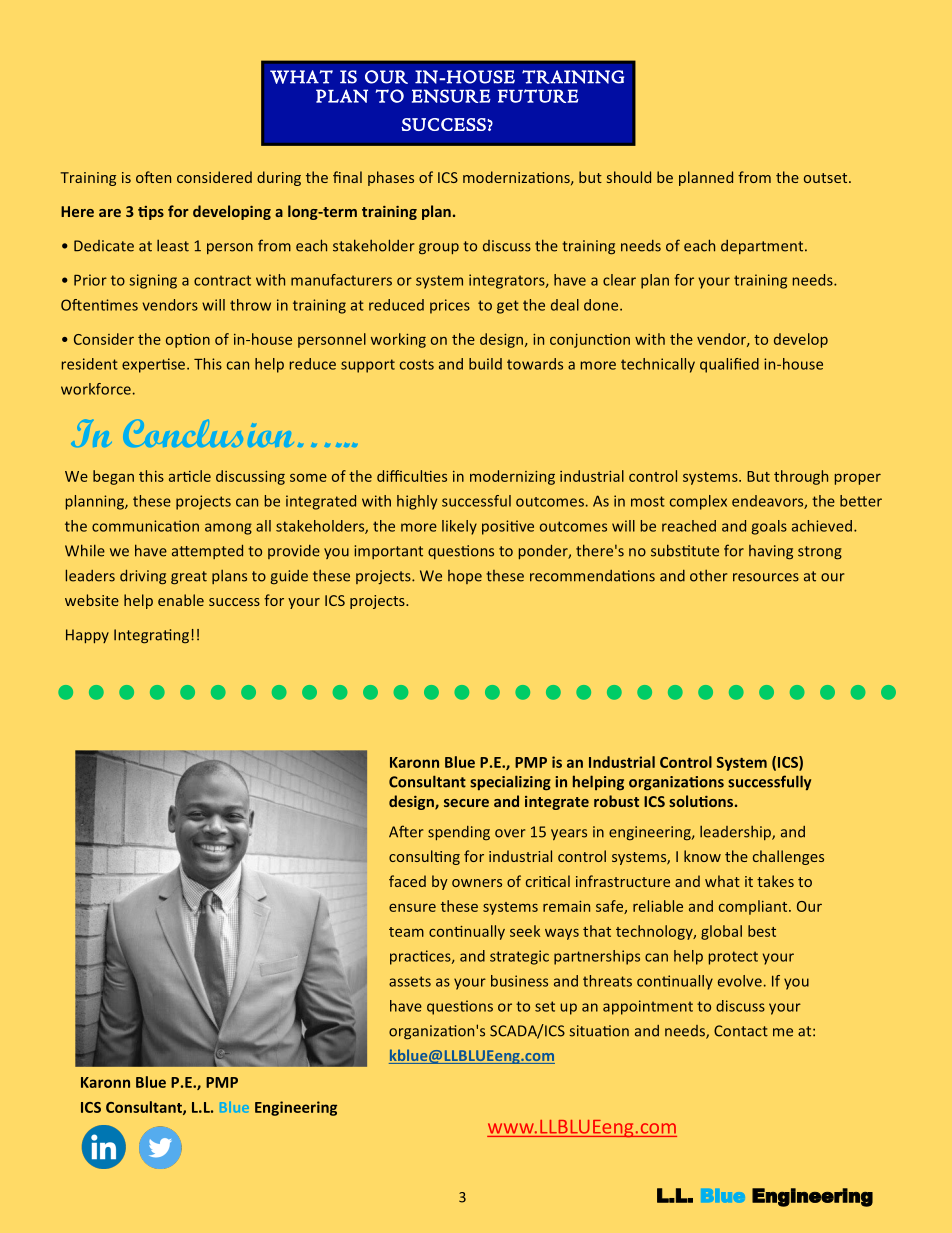 The width and height of the document is (952, 1233). I want to click on assets, so click(410, 981).
